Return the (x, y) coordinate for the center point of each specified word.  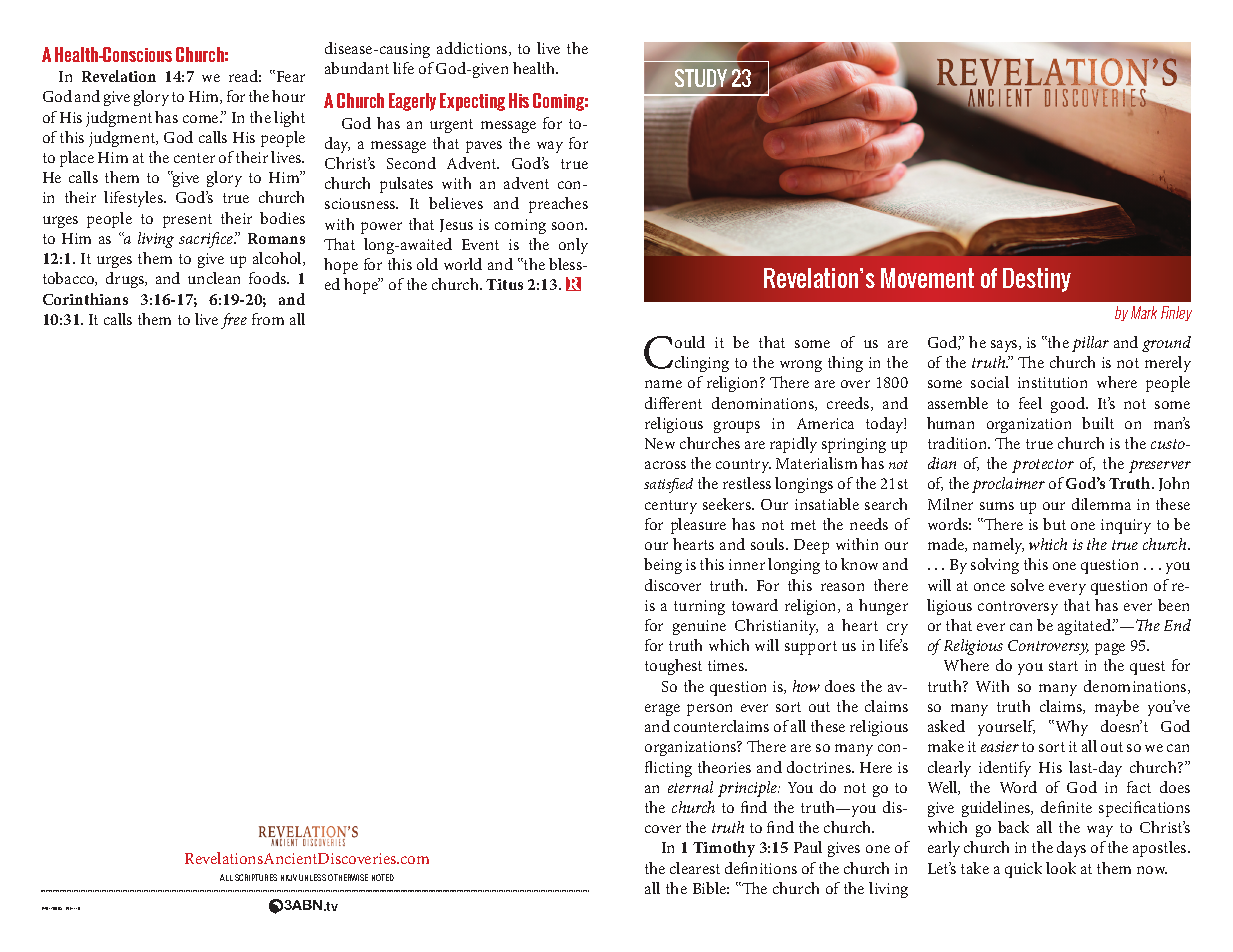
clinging (702, 364)
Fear (289, 76)
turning (699, 607)
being (663, 566)
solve (1027, 585)
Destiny (1037, 280)
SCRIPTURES (256, 877)
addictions (473, 49)
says (1005, 346)
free (234, 321)
